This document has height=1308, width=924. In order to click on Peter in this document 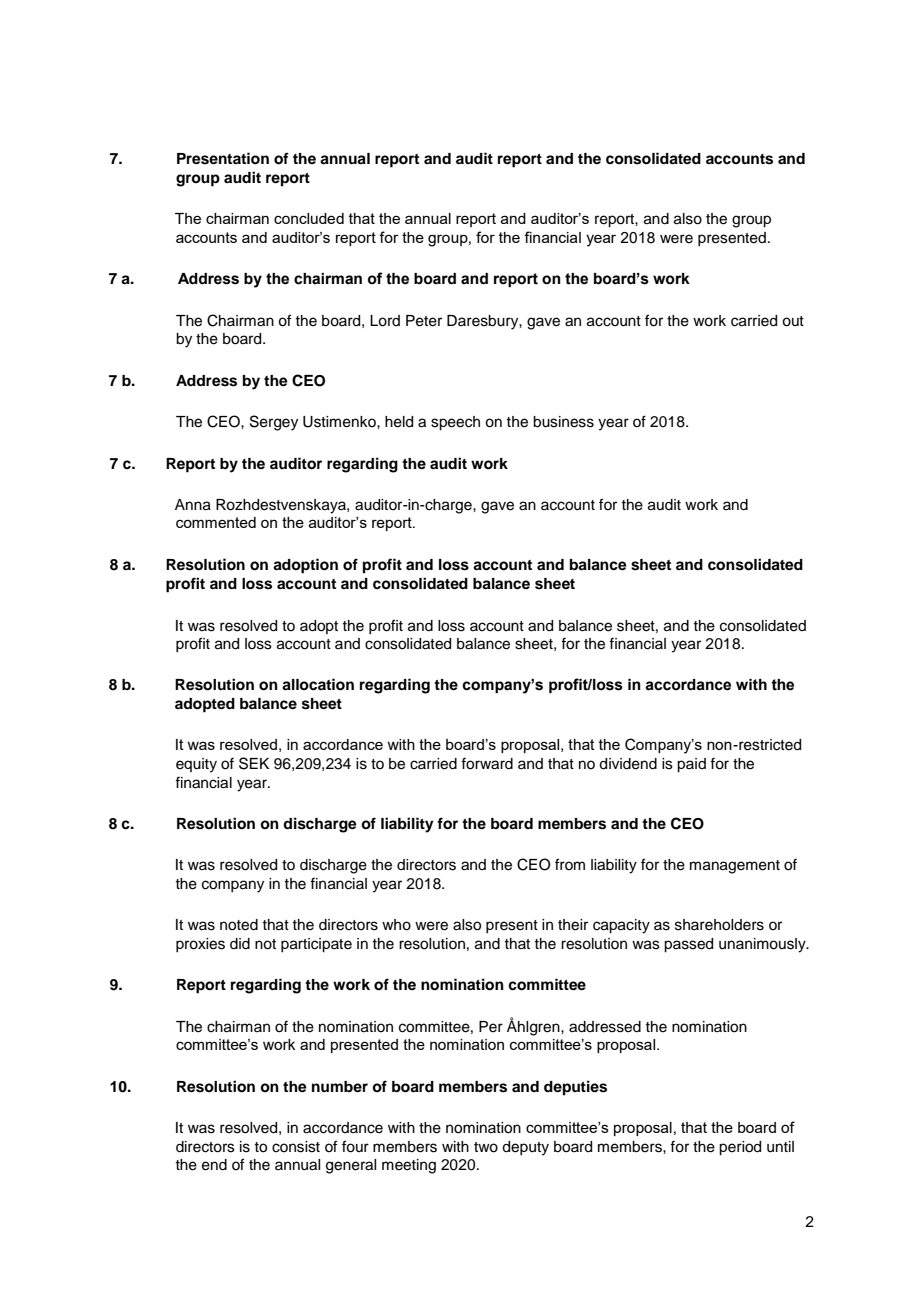, I will do `click(424, 321)`.
